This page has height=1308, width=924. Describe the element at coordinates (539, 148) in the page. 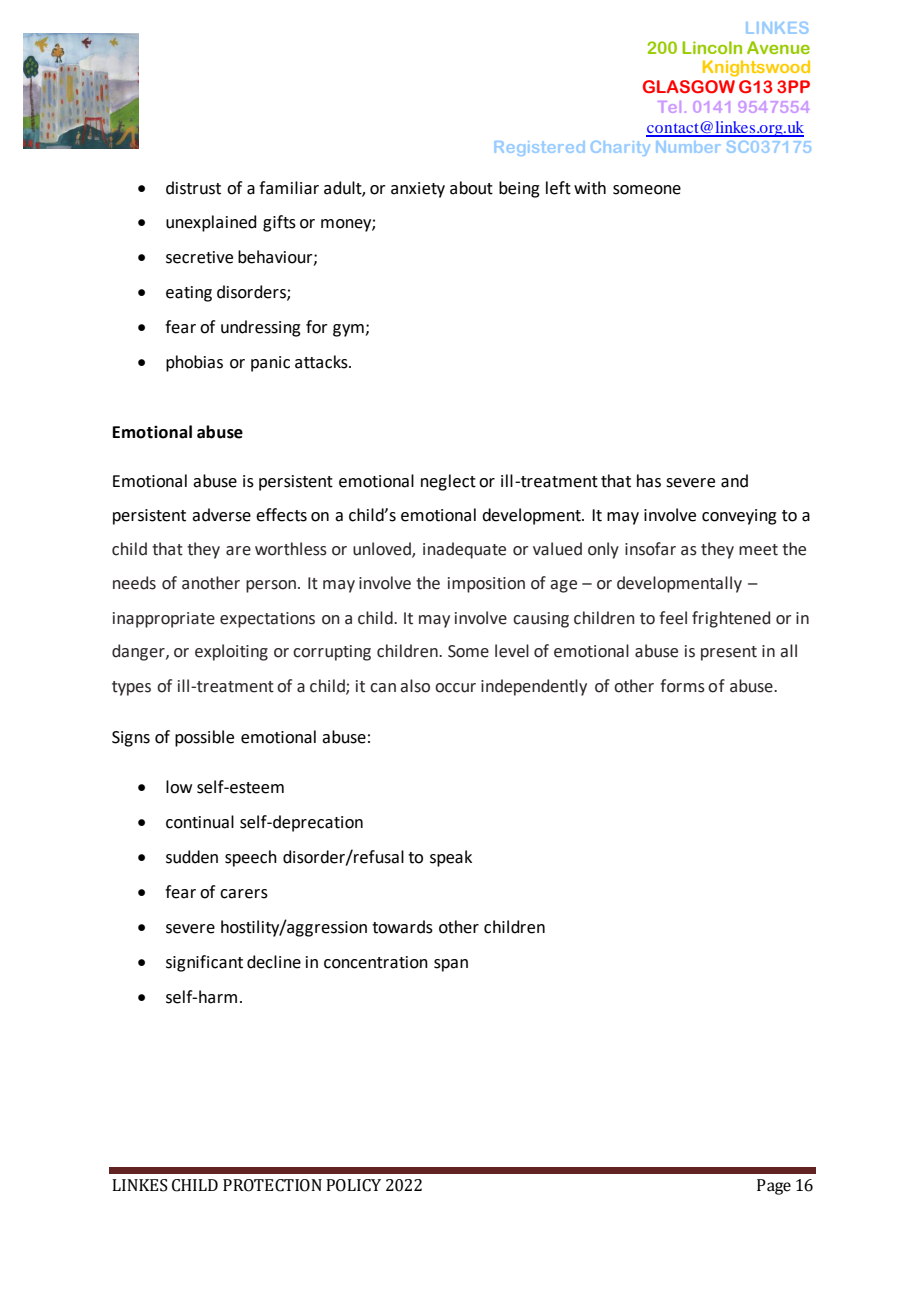

I see `Registered` at that location.
